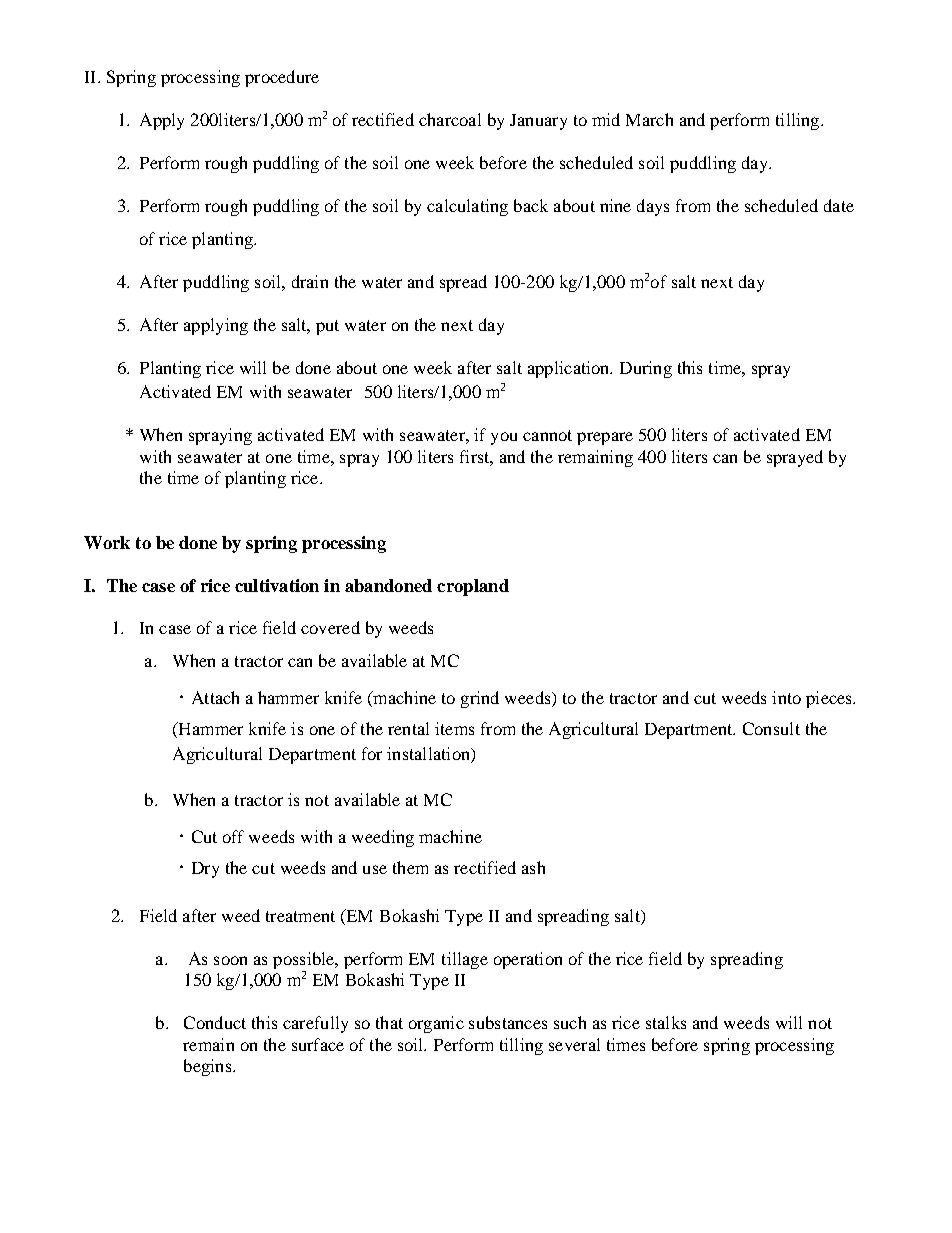 The height and width of the screenshot is (1233, 952). I want to click on charcoal, so click(450, 119).
